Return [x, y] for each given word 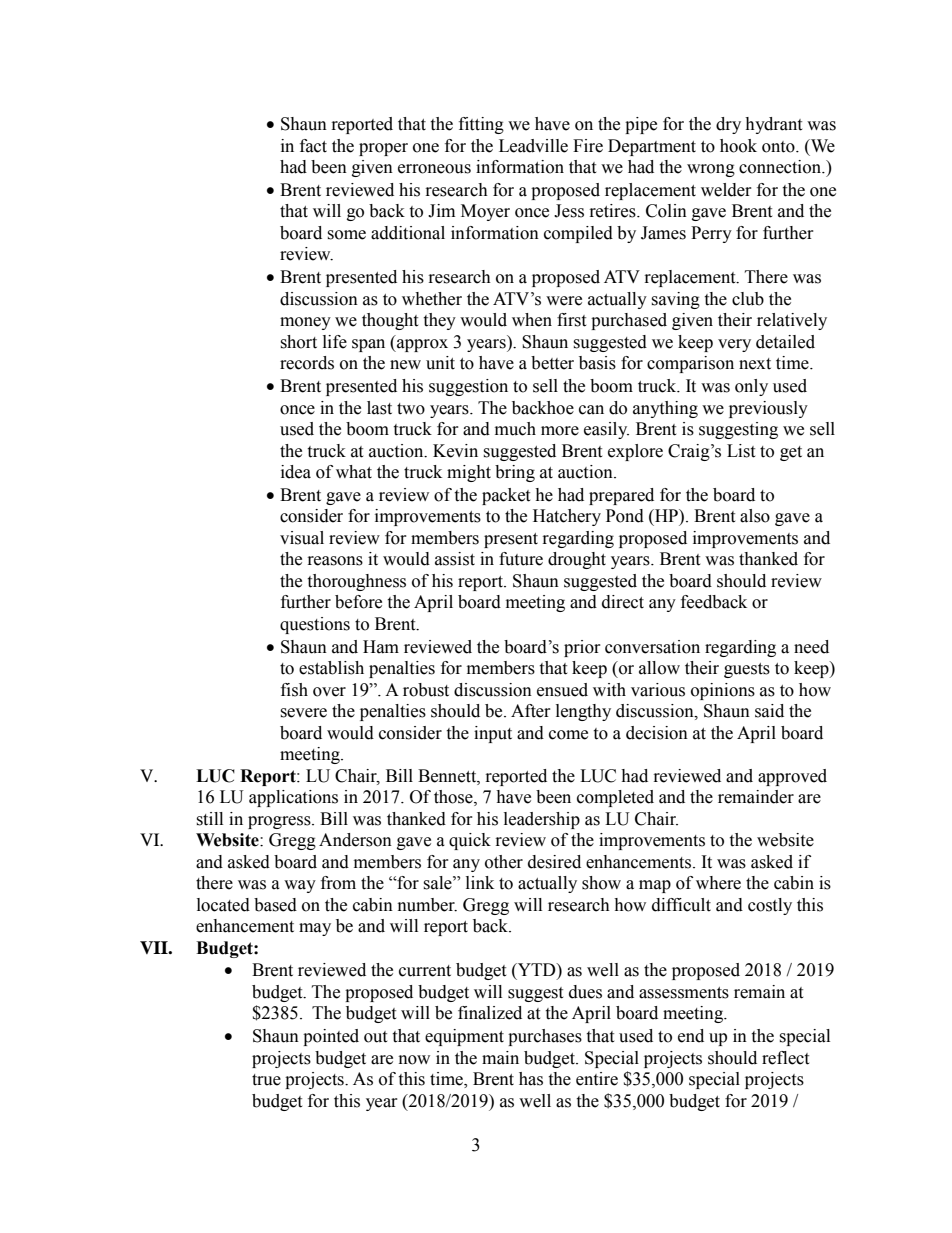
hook [738, 146]
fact [313, 146]
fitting [481, 125]
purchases [545, 1037]
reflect [785, 1058]
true [266, 1080]
